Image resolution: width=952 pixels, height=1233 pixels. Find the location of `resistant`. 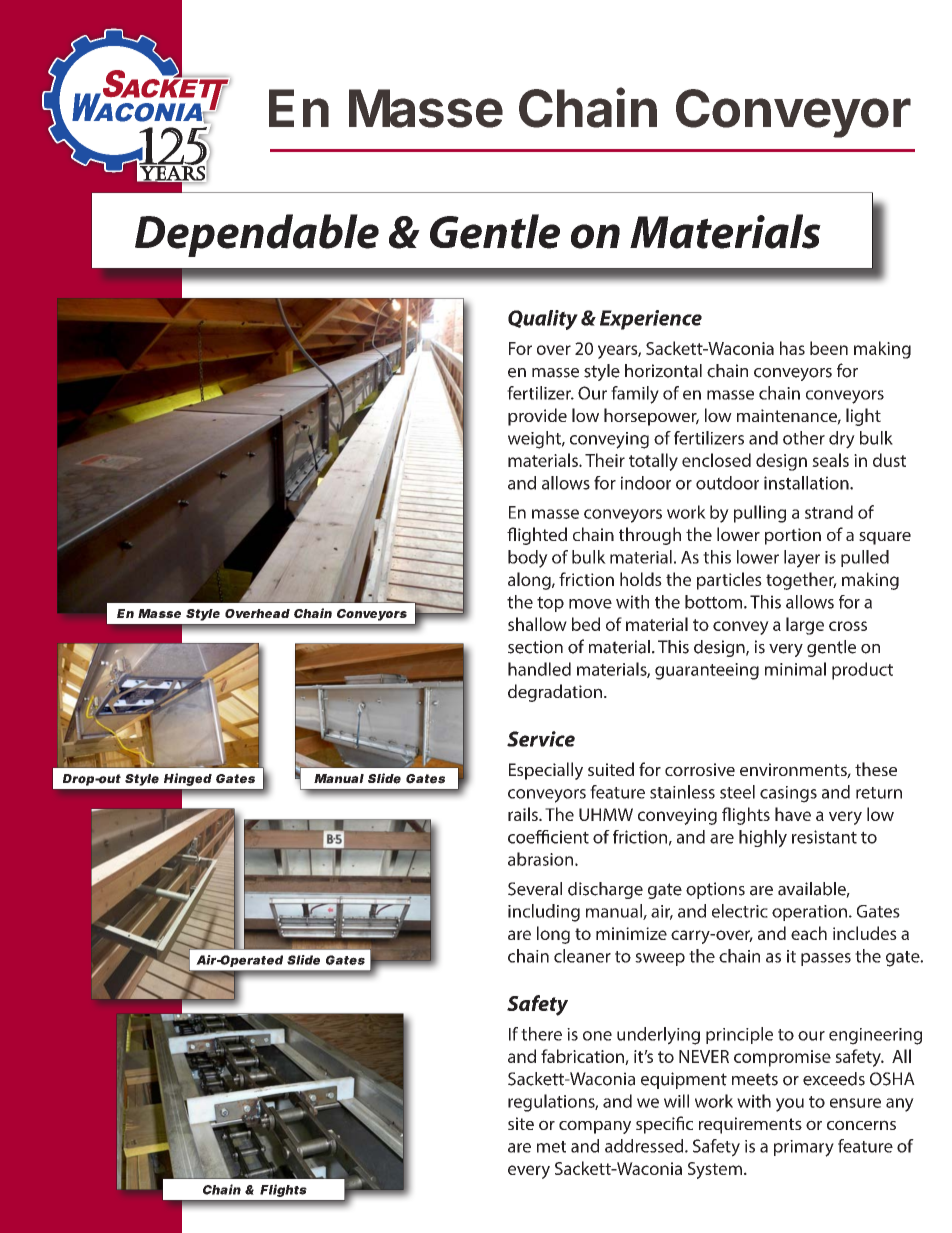

resistant is located at coordinates (824, 837).
